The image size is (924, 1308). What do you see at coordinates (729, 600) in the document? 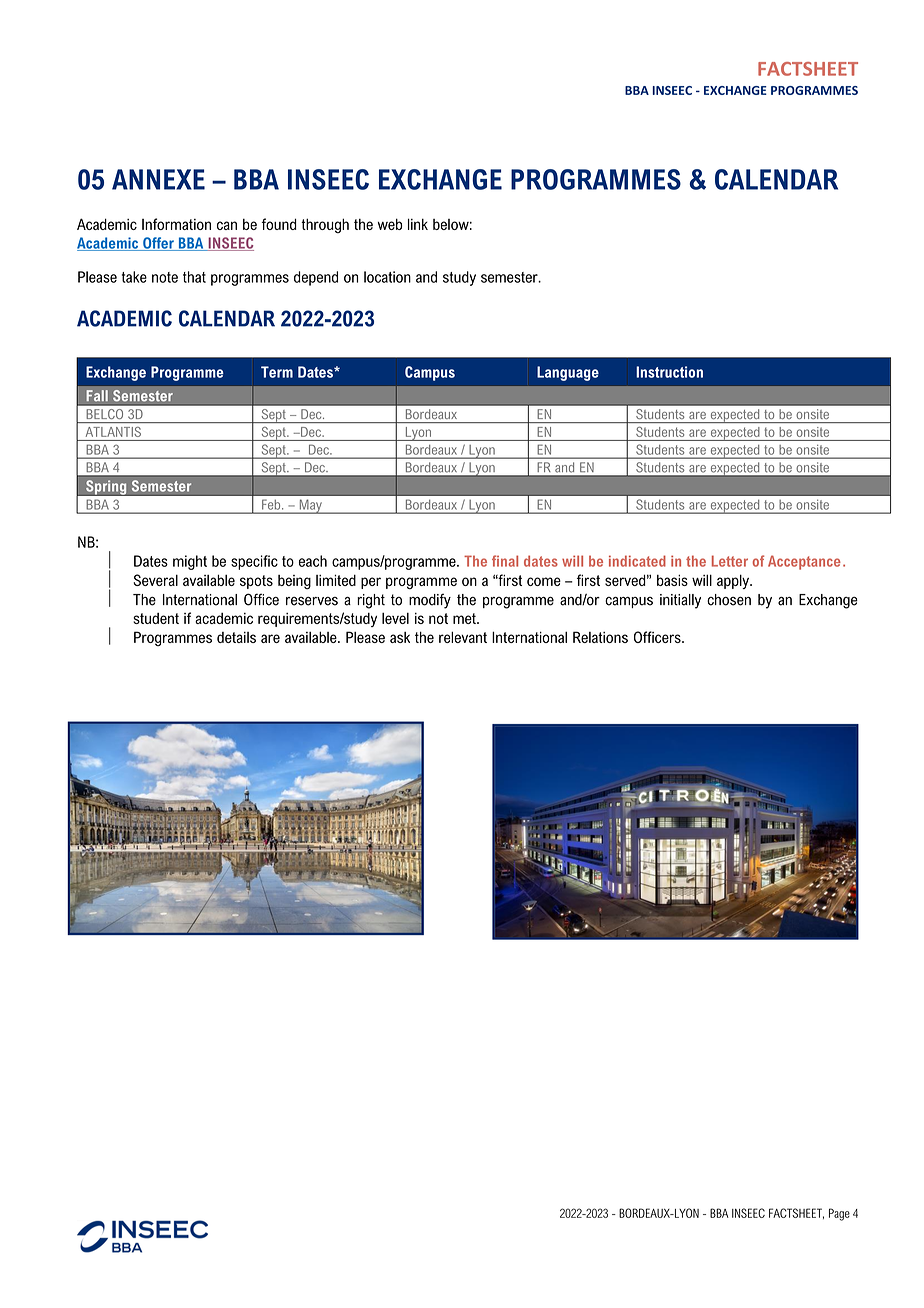
I see `chosen` at bounding box center [729, 600].
